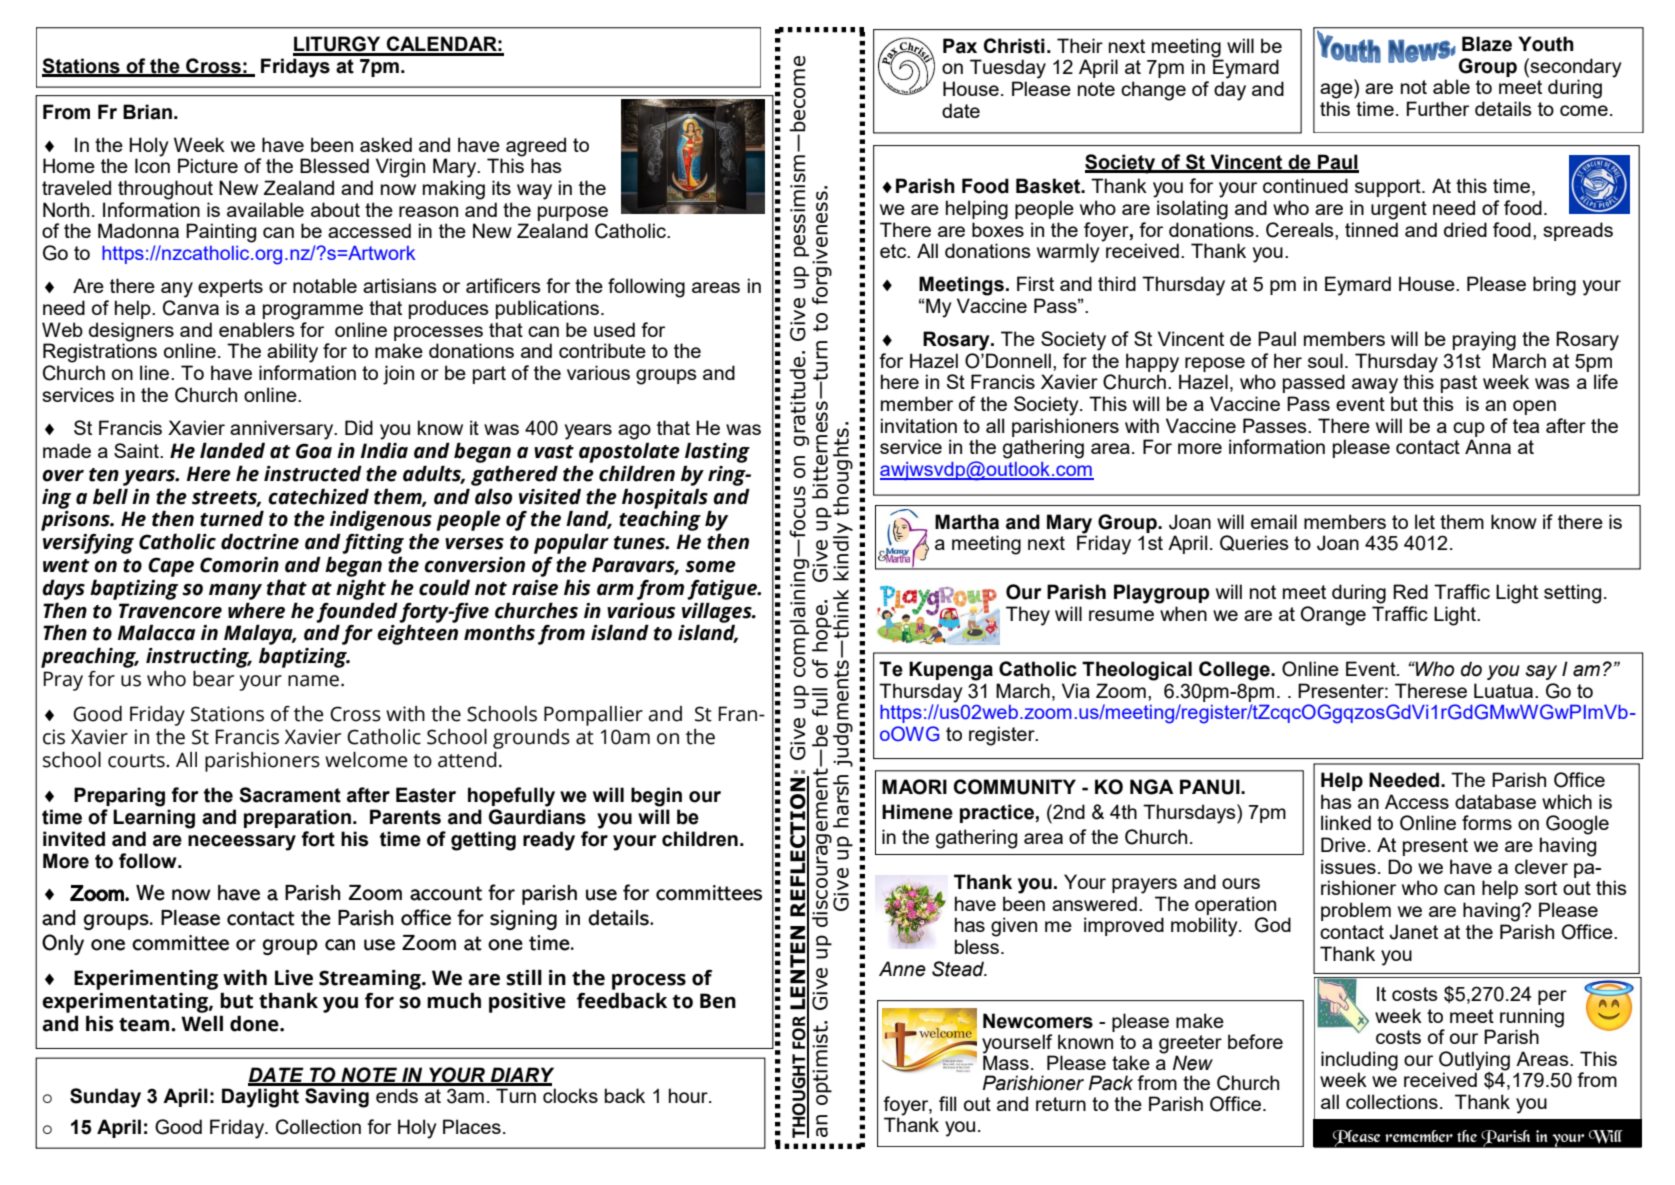 This screenshot has width=1675, height=1185. Describe the element at coordinates (235, 592) in the screenshot. I see `many` at that location.
